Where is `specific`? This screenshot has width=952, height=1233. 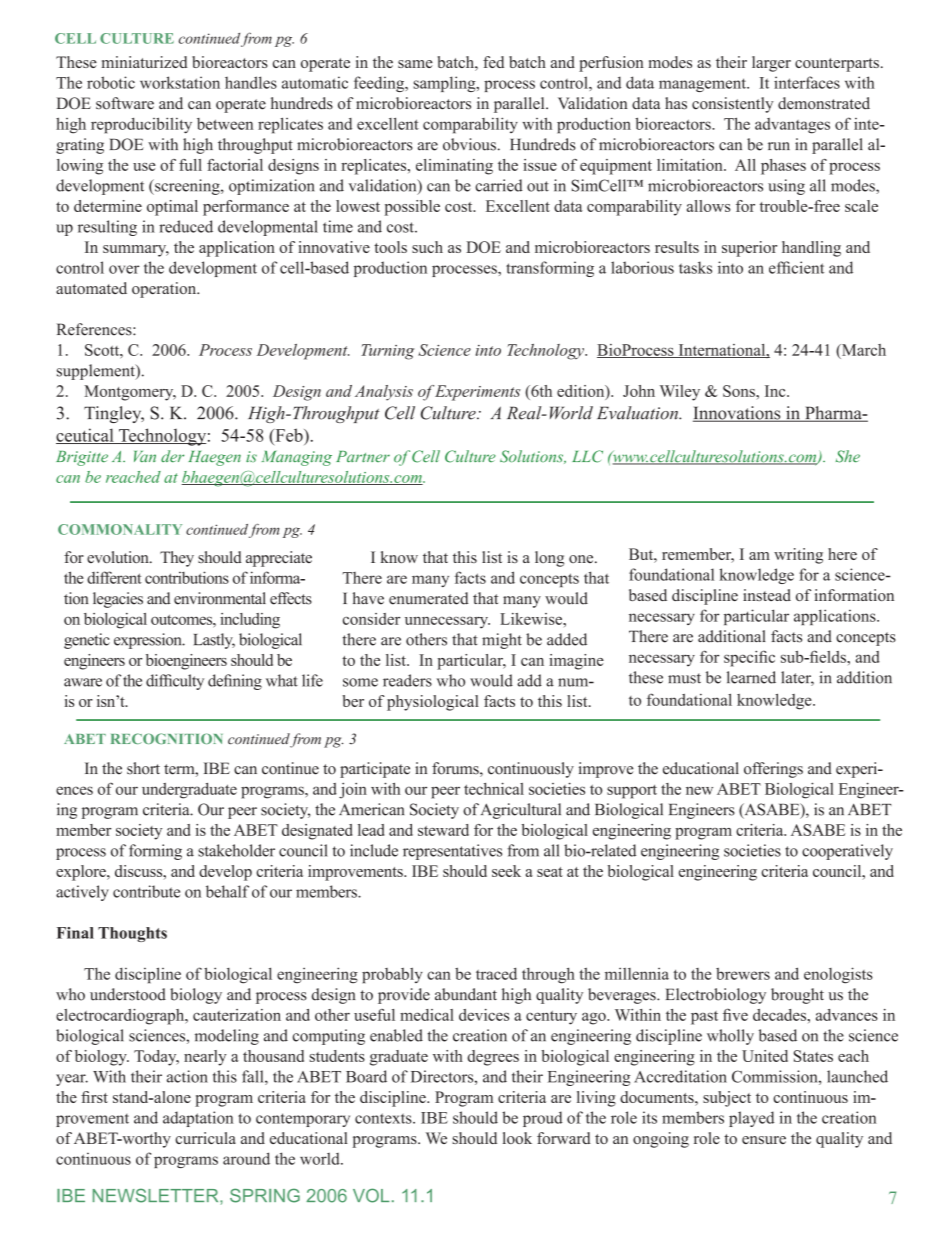
specific is located at coordinates (749, 658).
